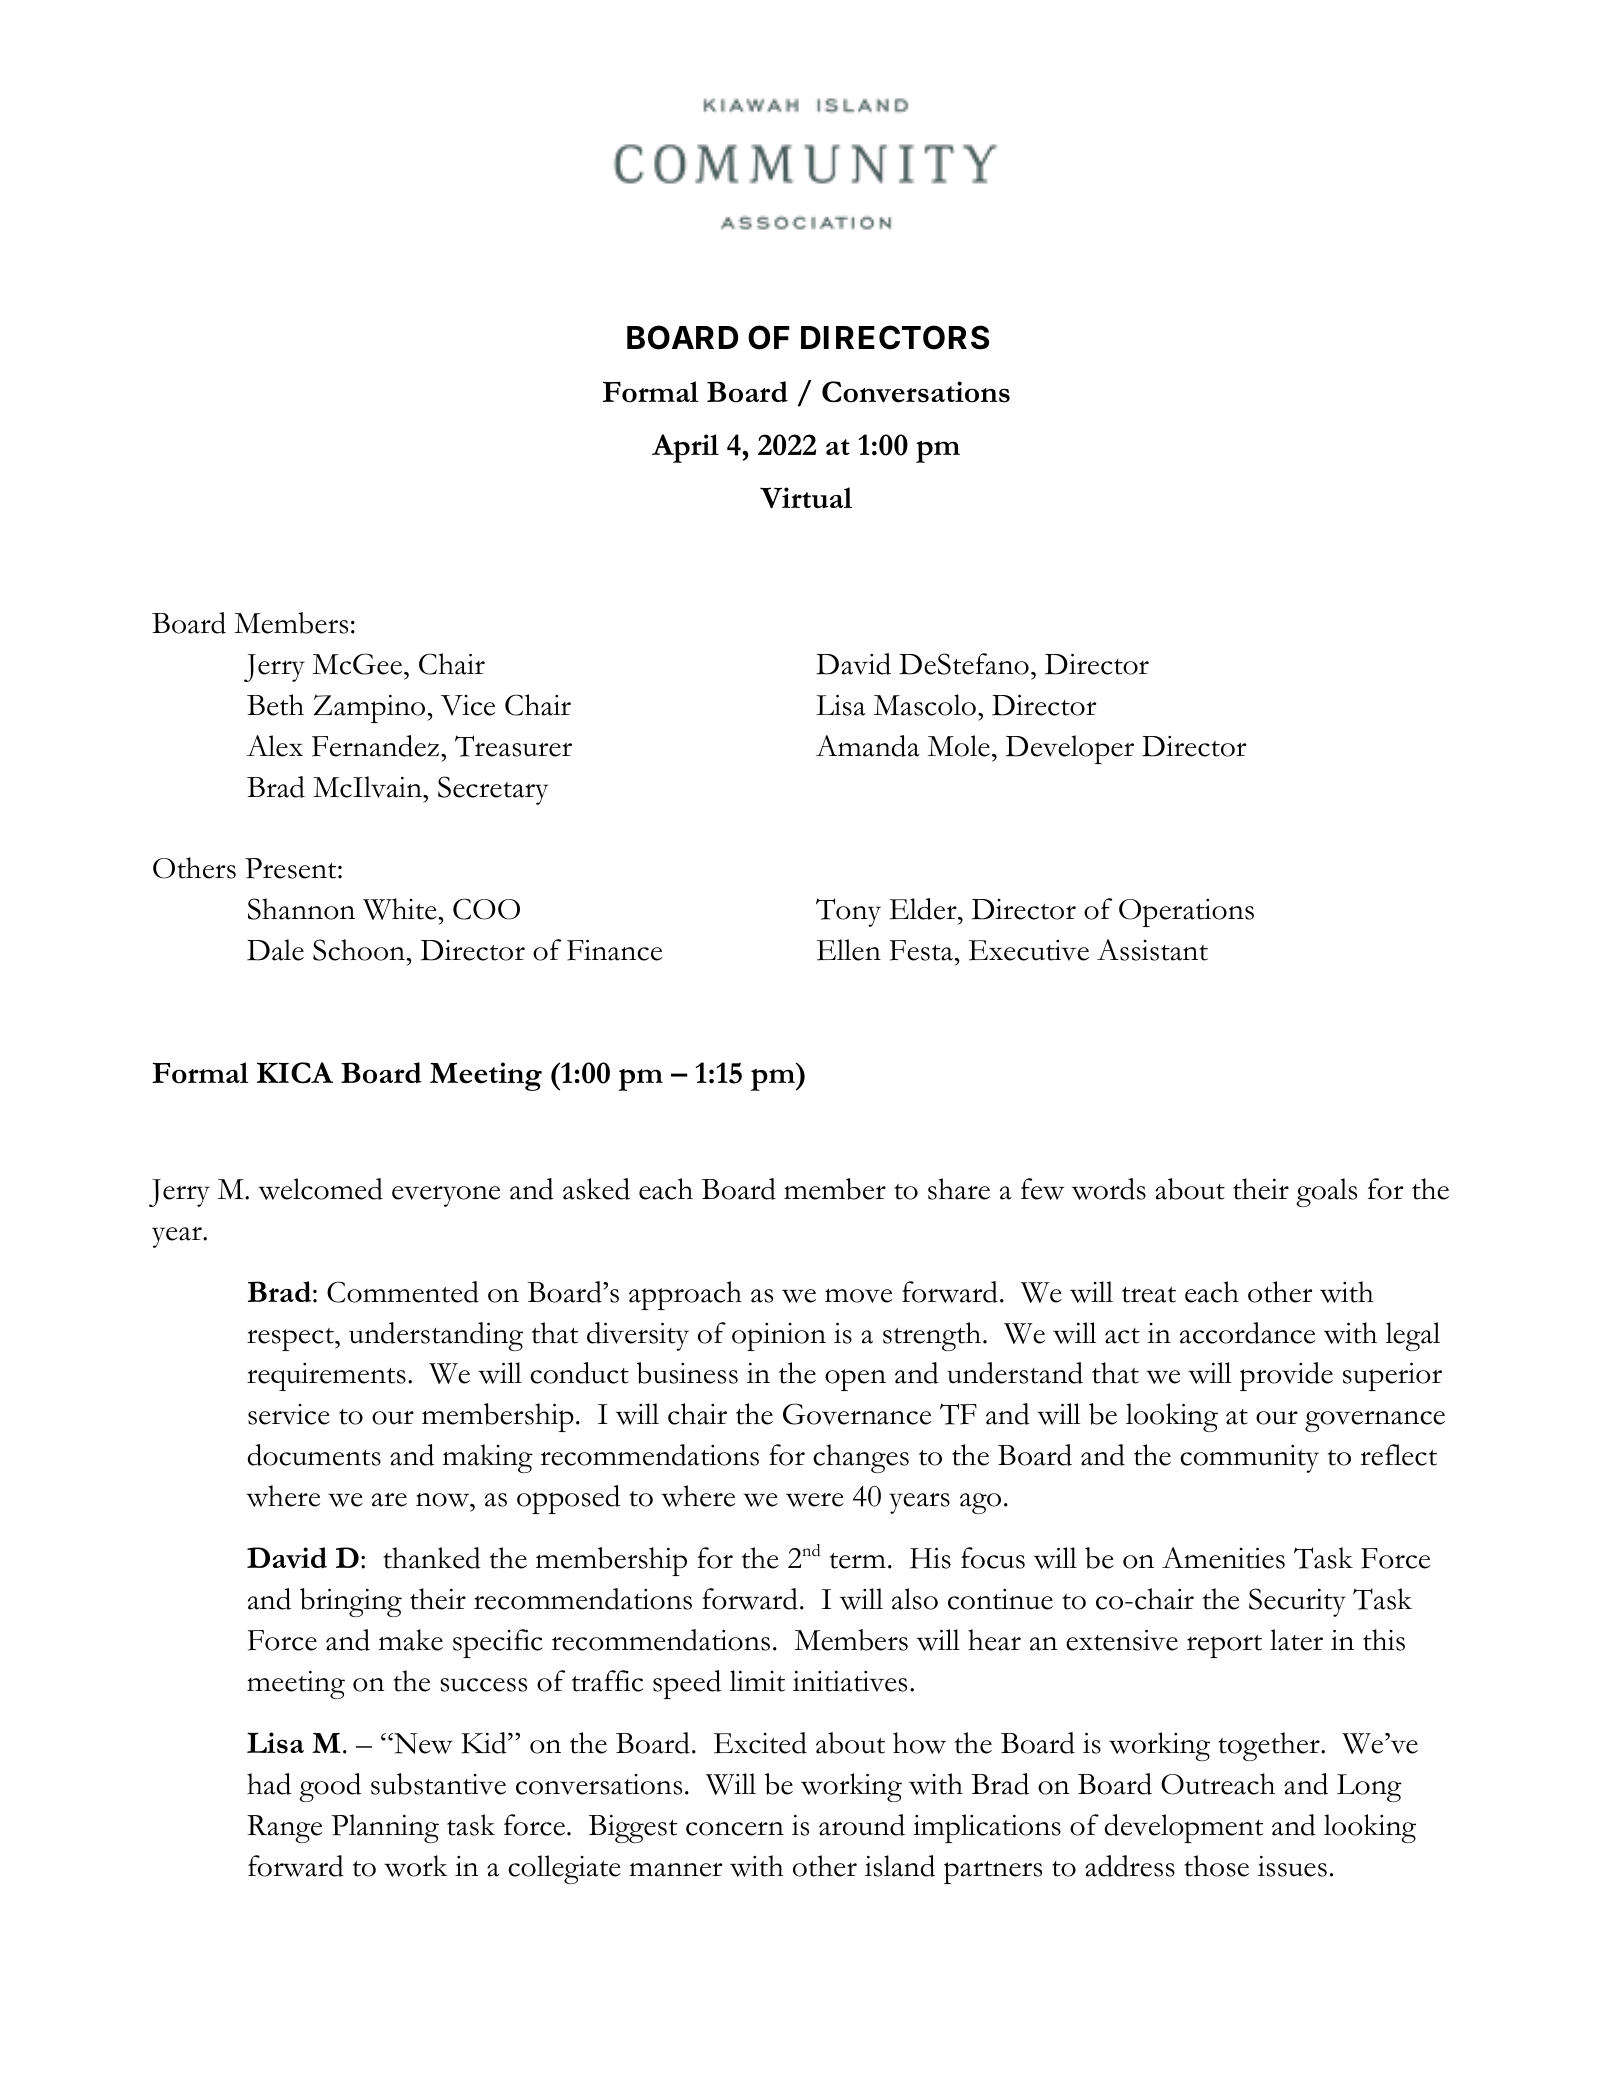  Describe the element at coordinates (385, 1828) in the image. I see `Planning` at that location.
